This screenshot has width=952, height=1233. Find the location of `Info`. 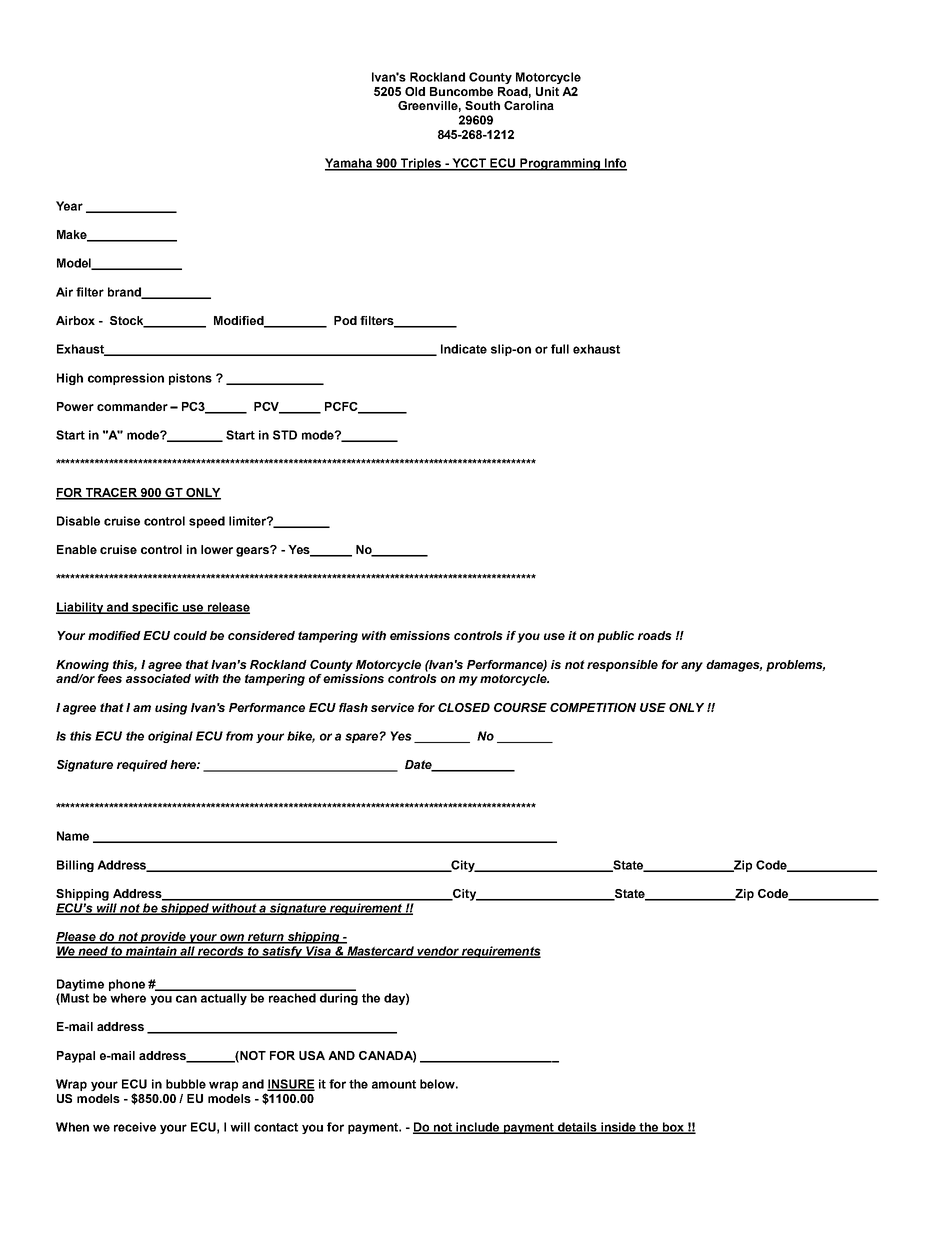

Info is located at coordinates (614, 164).
